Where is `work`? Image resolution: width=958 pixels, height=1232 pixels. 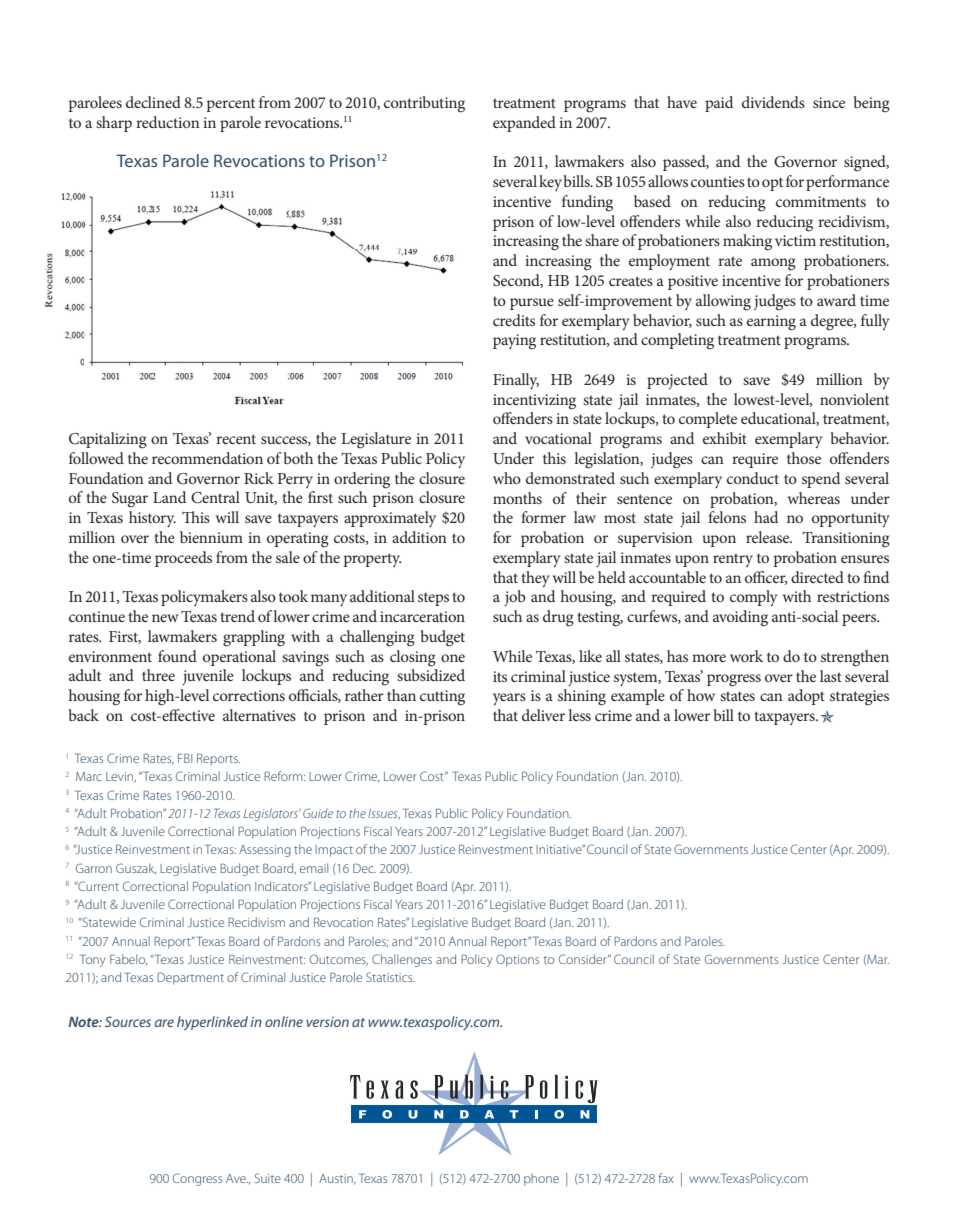
work is located at coordinates (746, 656).
